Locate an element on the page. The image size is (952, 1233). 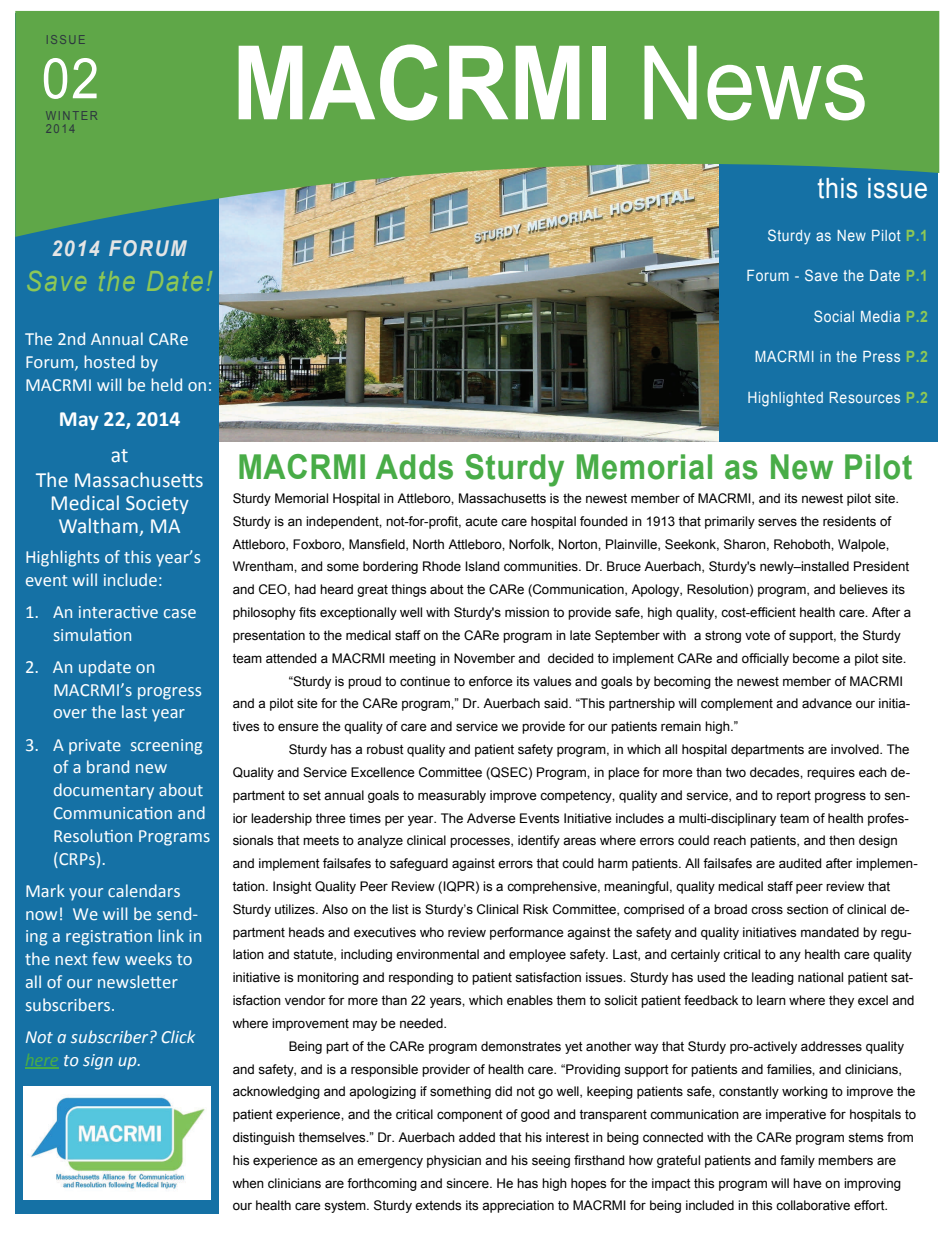
when is located at coordinates (248, 1183).
